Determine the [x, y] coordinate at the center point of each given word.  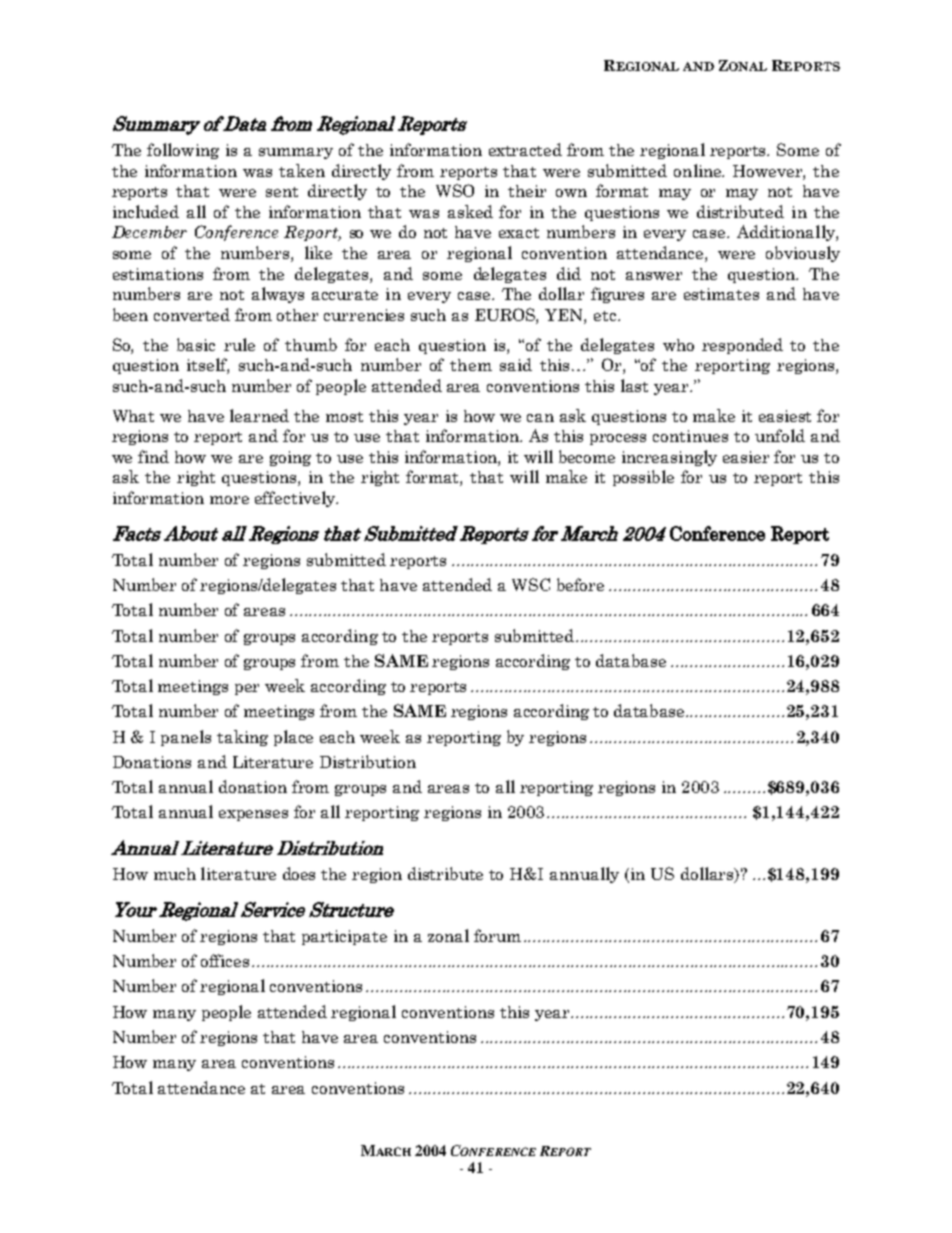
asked [470, 211]
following [183, 151]
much [175, 874]
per [247, 689]
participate [344, 937]
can [540, 418]
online [699, 170]
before [580, 584]
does [299, 873]
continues [690, 436]
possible [643, 478]
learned [259, 415]
